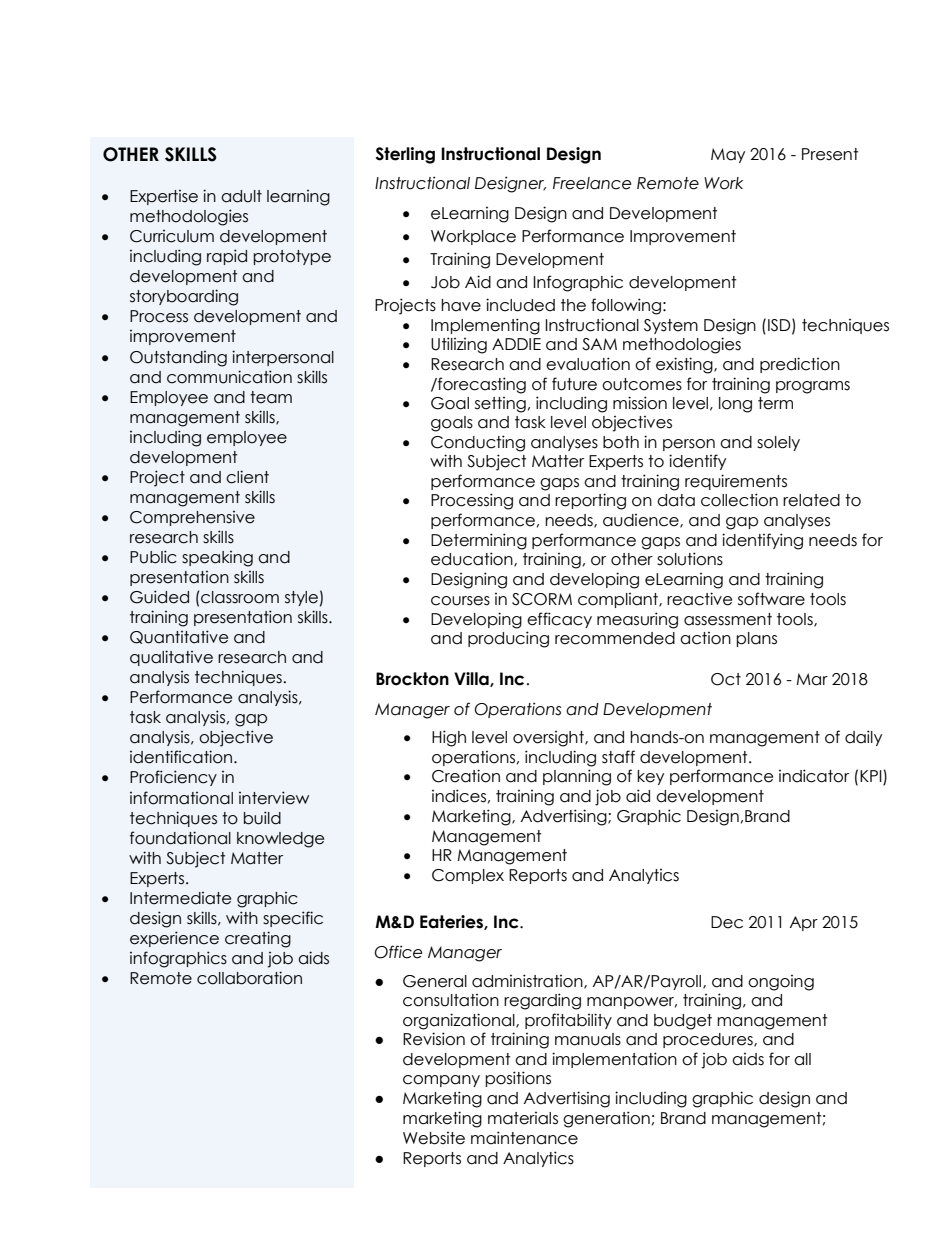  What do you see at coordinates (804, 923) in the screenshot?
I see `Apr` at bounding box center [804, 923].
